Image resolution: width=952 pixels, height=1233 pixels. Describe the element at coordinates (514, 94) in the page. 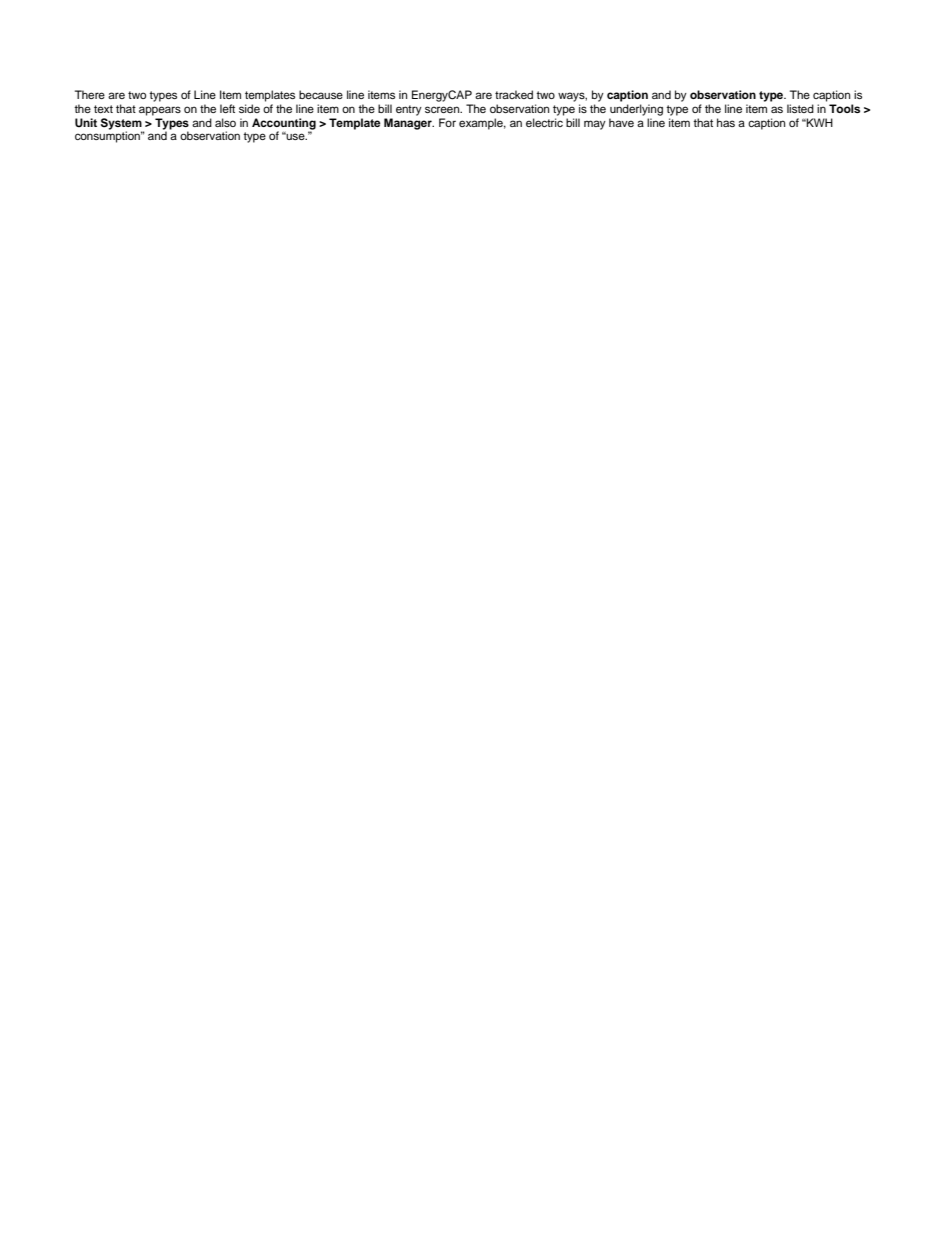

I see `tracked` at that location.
